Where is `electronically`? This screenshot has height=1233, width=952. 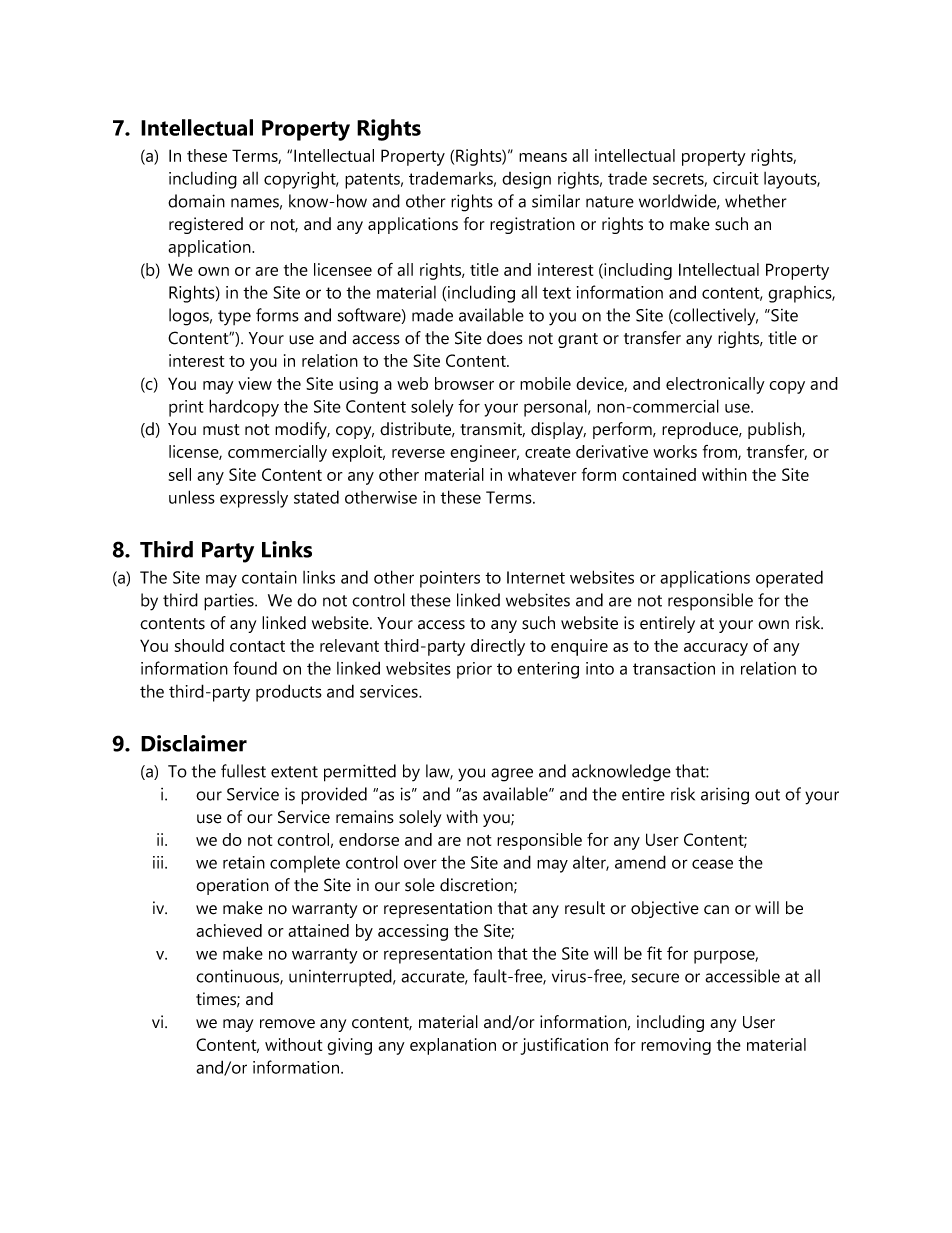
electronically is located at coordinates (715, 385).
